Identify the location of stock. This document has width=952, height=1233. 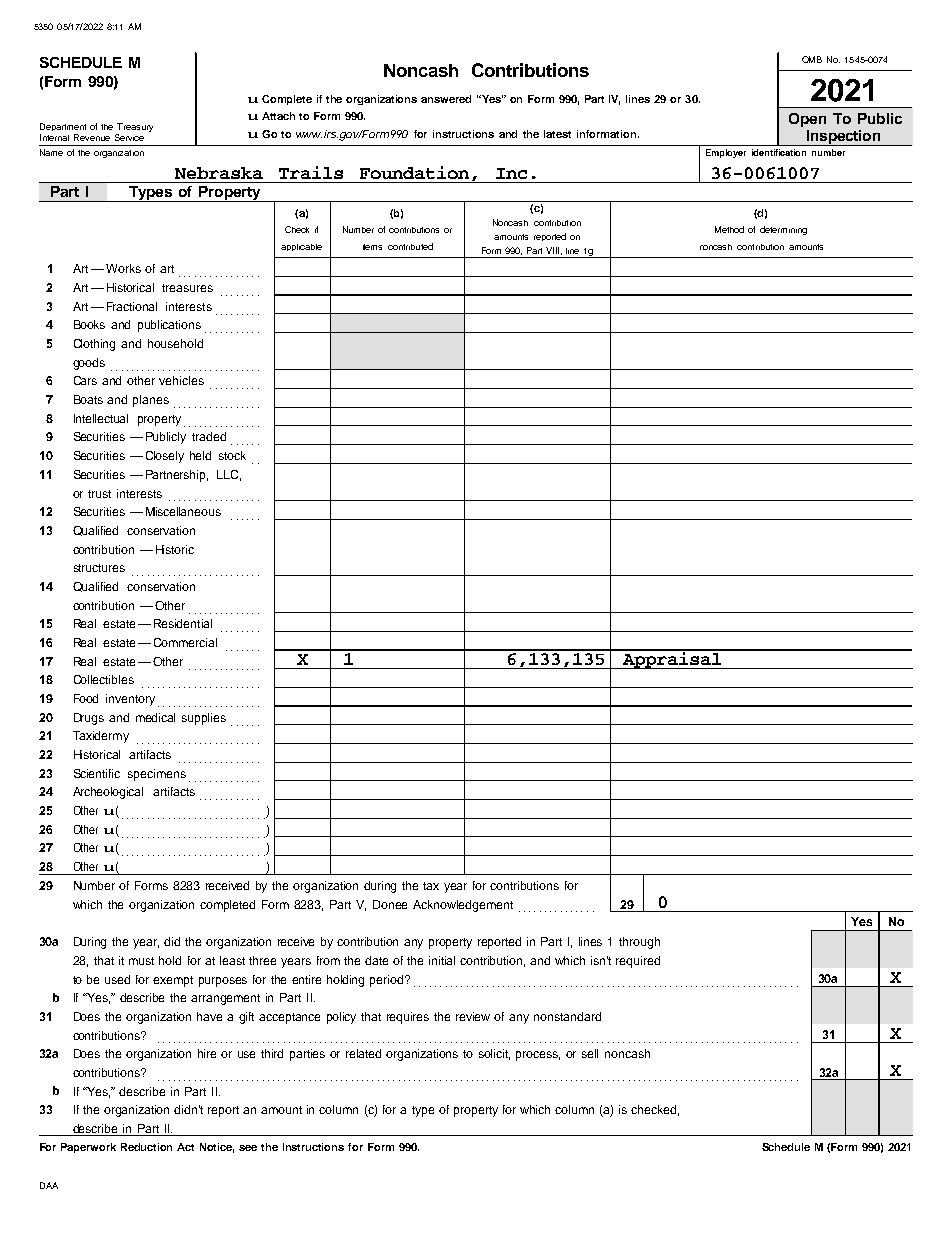
(232, 455).
